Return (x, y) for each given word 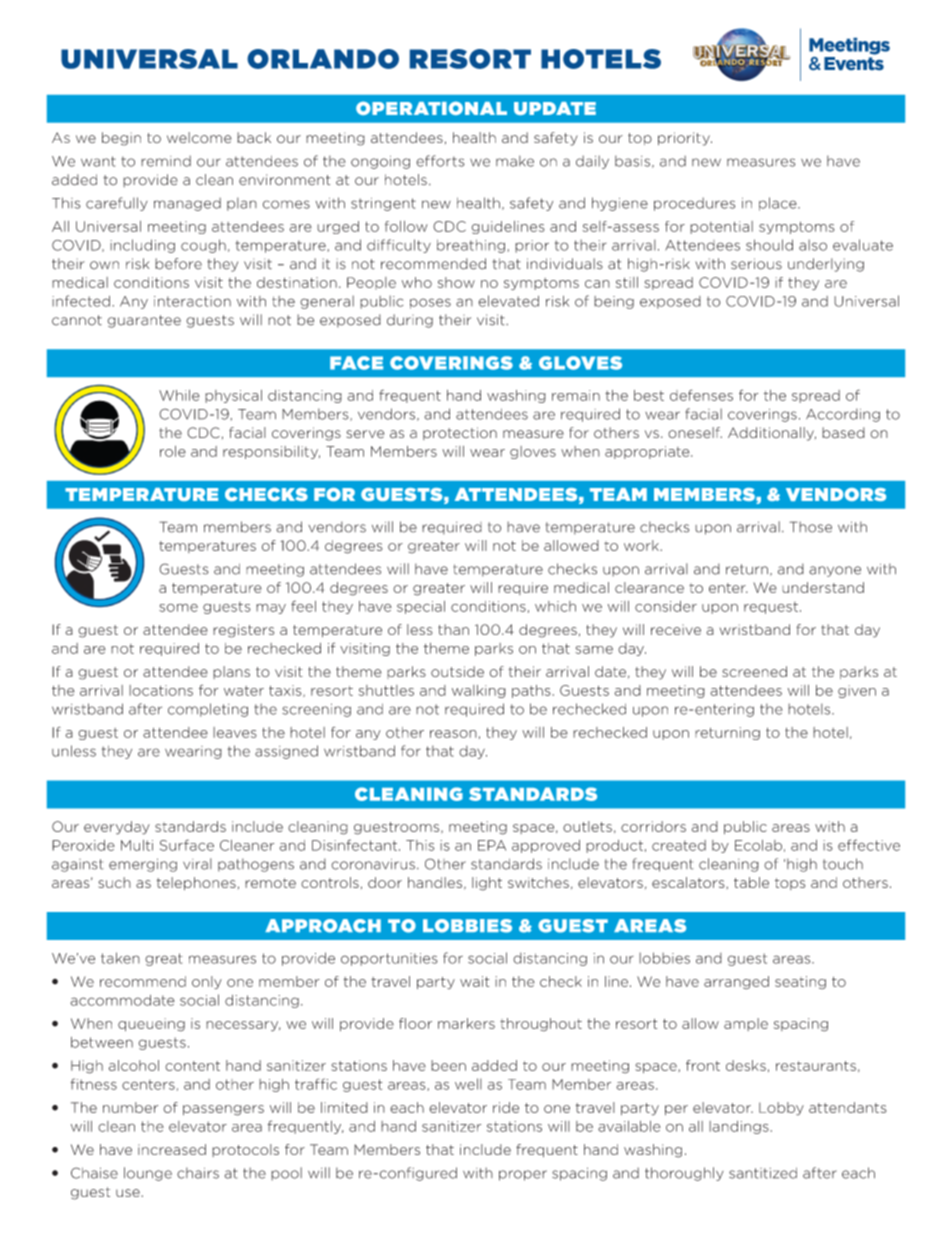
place (779, 204)
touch (843, 864)
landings (739, 1127)
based (843, 433)
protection (460, 433)
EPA (492, 845)
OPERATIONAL (431, 108)
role (173, 451)
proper (523, 1175)
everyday (117, 828)
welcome (199, 137)
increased (172, 1149)
